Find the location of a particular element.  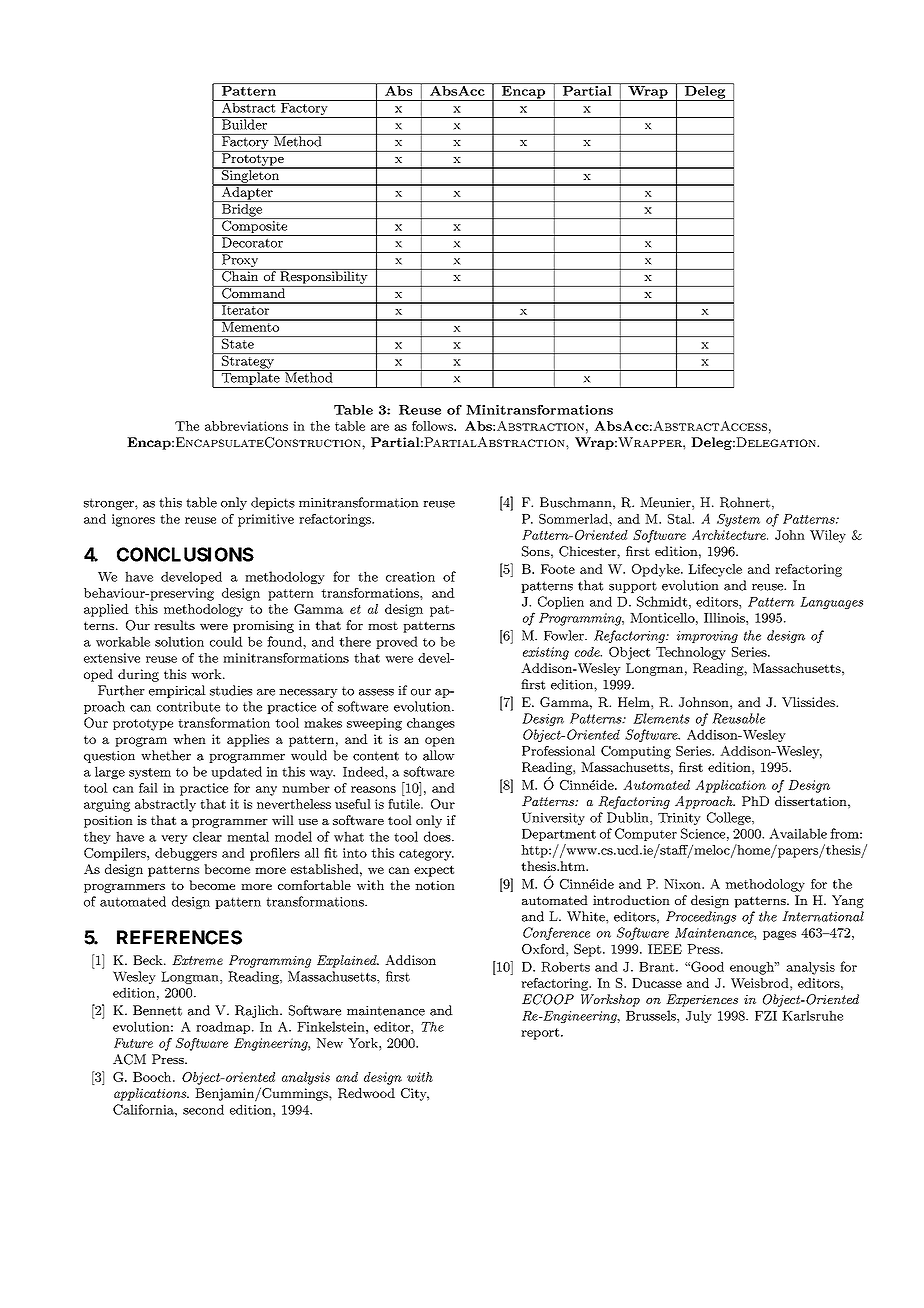

Composite is located at coordinates (255, 227).
